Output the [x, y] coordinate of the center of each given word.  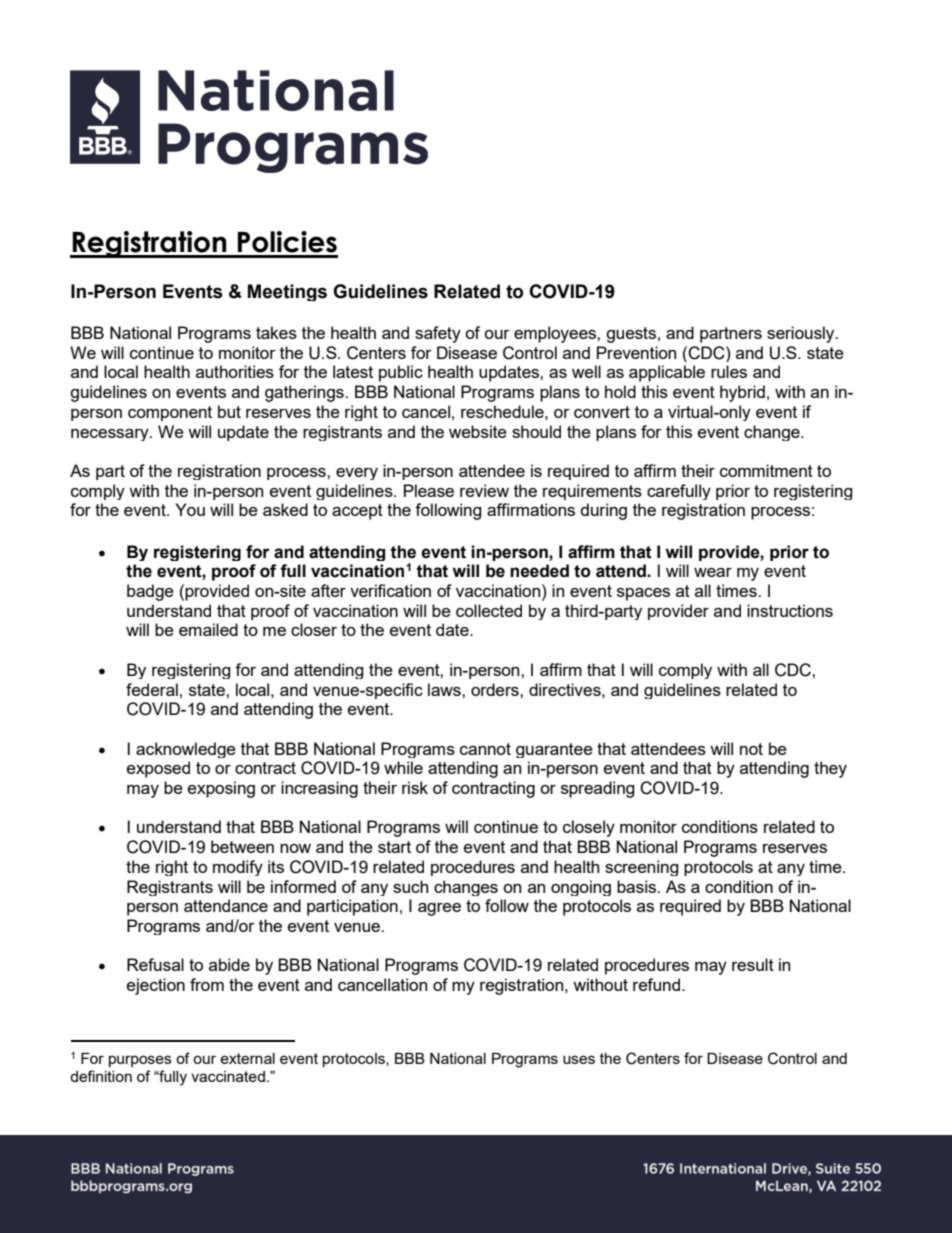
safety [438, 334]
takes [276, 332]
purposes [140, 1061]
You [190, 509]
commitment [766, 470]
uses [579, 1059]
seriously [802, 334]
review [484, 490]
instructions [790, 610]
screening [642, 868]
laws [445, 689]
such [410, 886]
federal [152, 689]
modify [238, 868]
